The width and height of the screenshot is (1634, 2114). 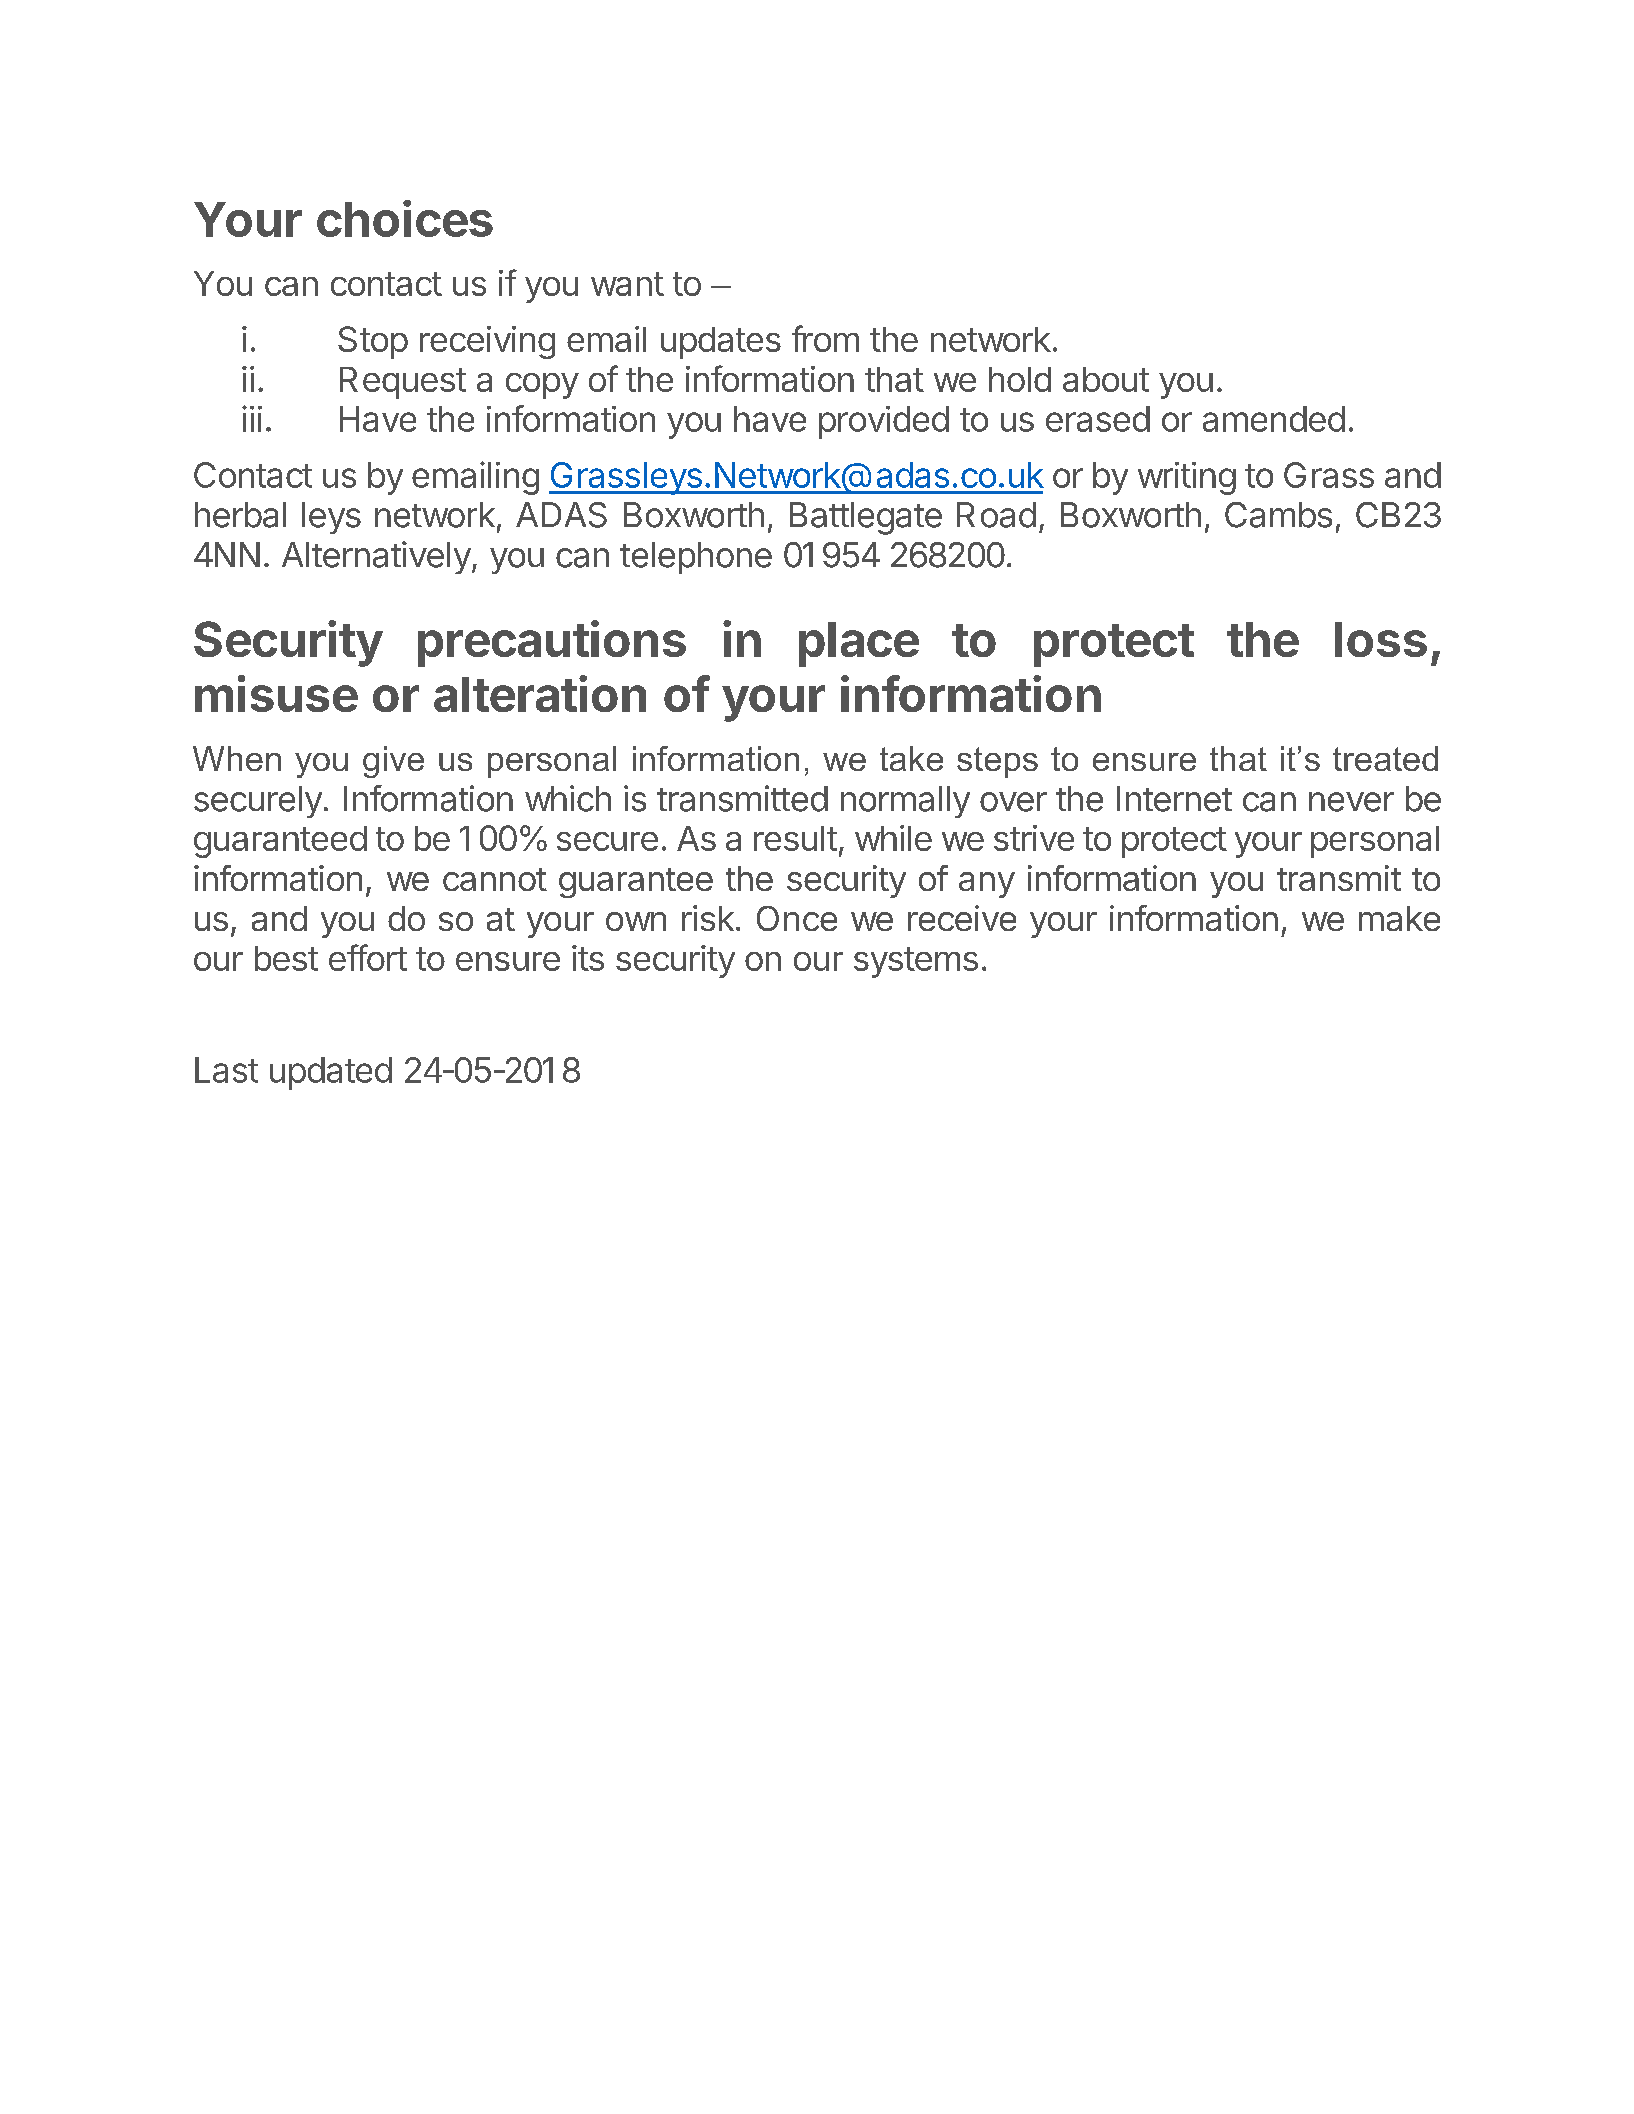 What do you see at coordinates (859, 644) in the screenshot?
I see `place` at bounding box center [859, 644].
